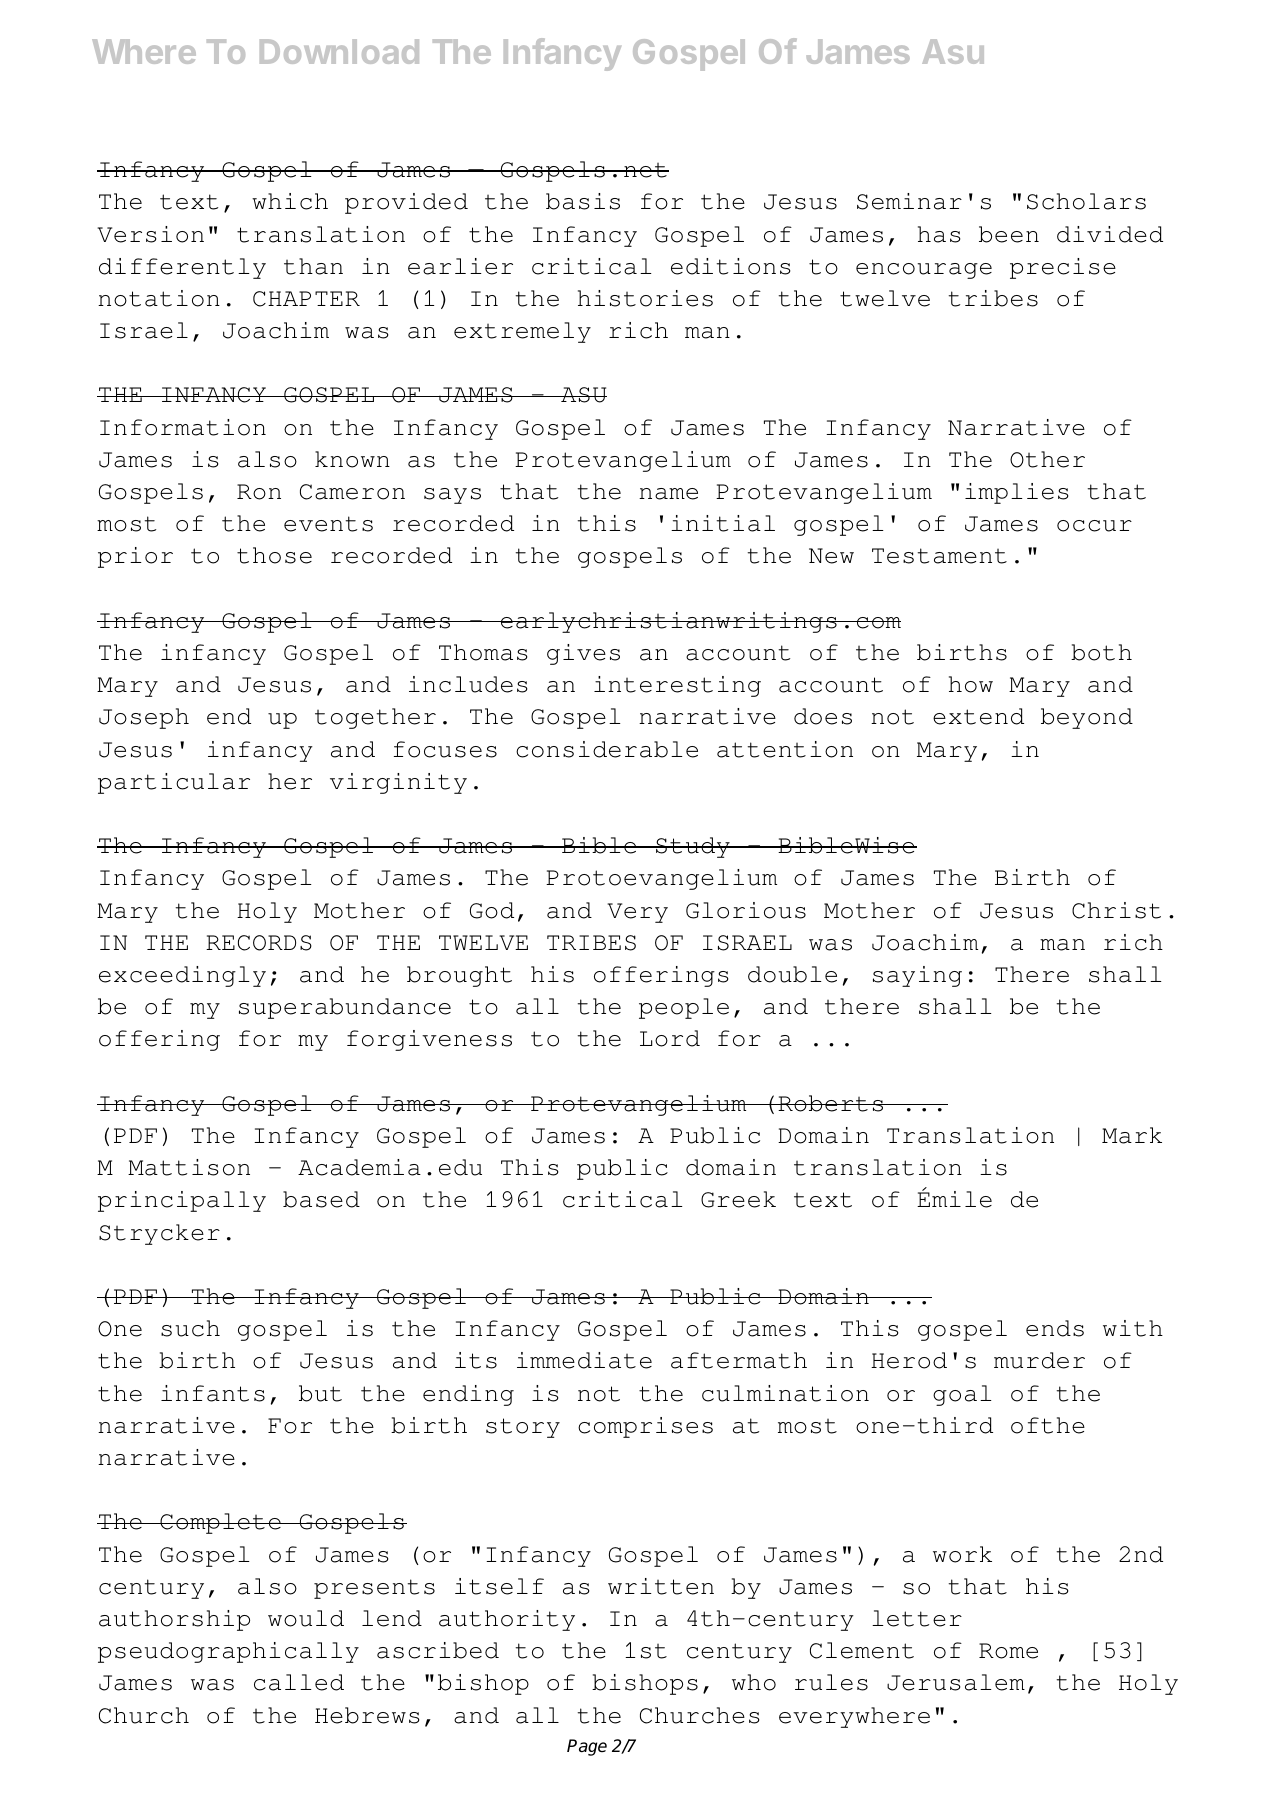 This document has height=1807, width=1278. What do you see at coordinates (583, 654) in the document?
I see `gives` at bounding box center [583, 654].
